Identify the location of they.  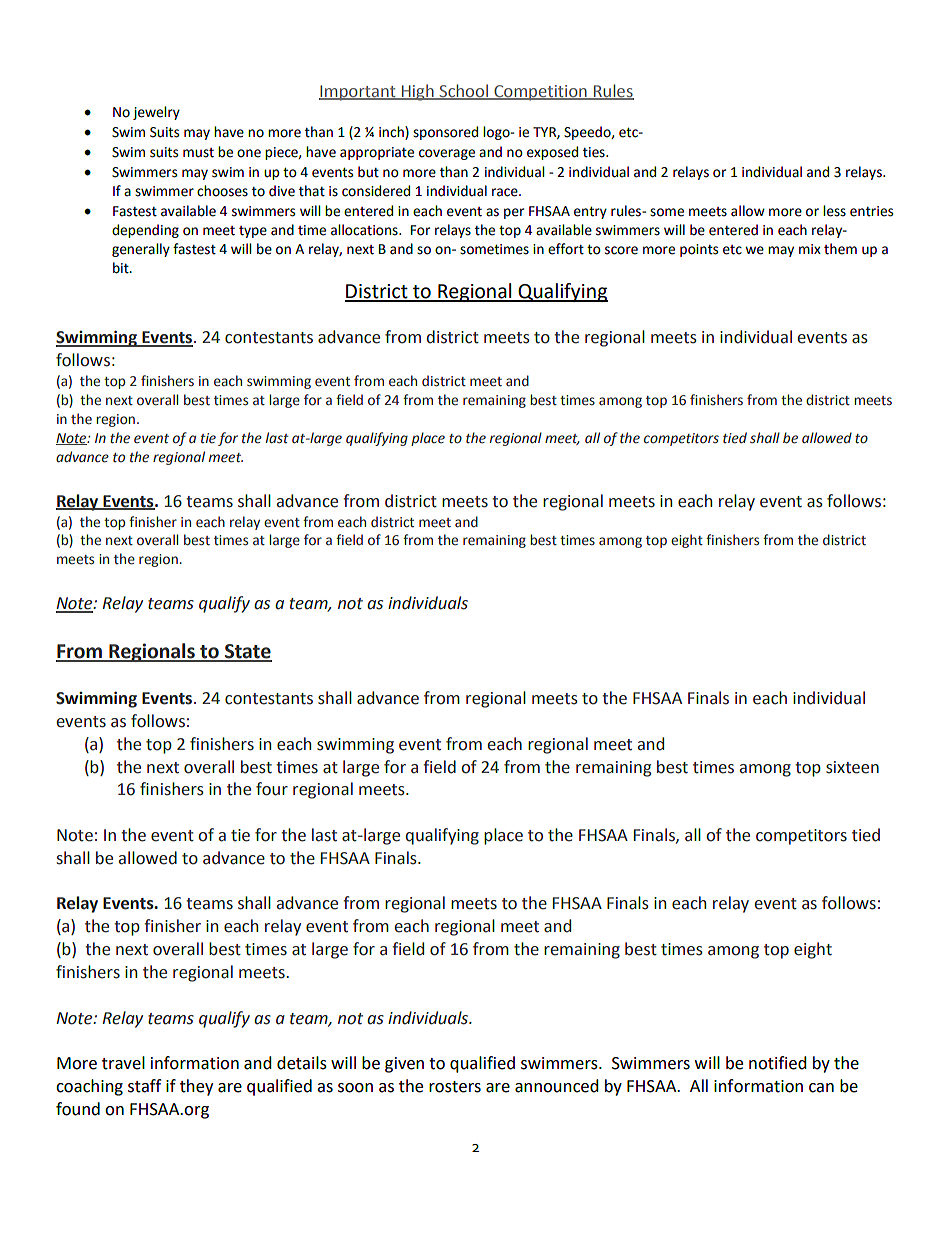
(196, 1087).
